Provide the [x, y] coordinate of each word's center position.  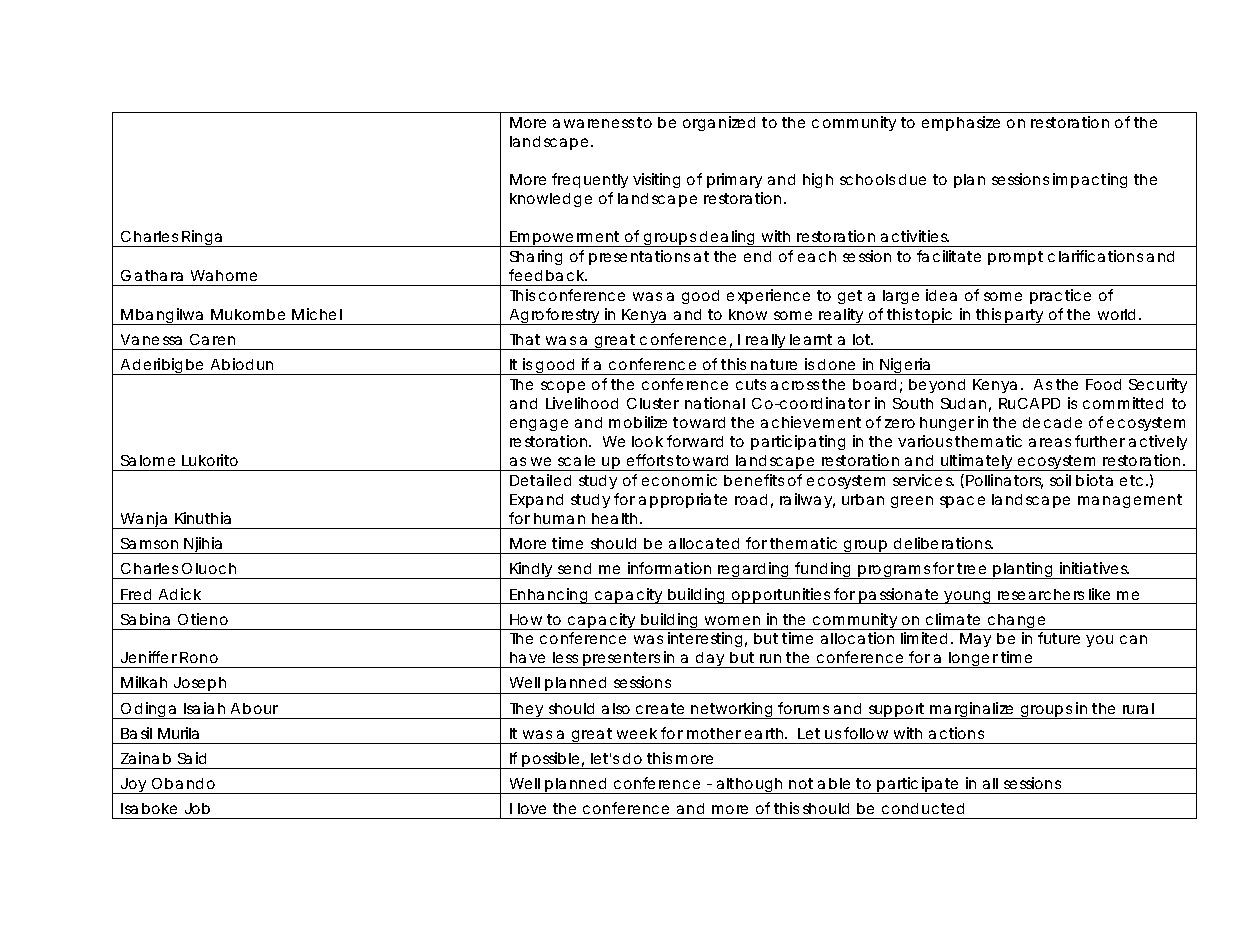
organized [719, 123]
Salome [148, 460]
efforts [650, 460]
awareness [593, 123]
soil [1060, 480]
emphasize [961, 123]
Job [197, 808]
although [750, 786]
